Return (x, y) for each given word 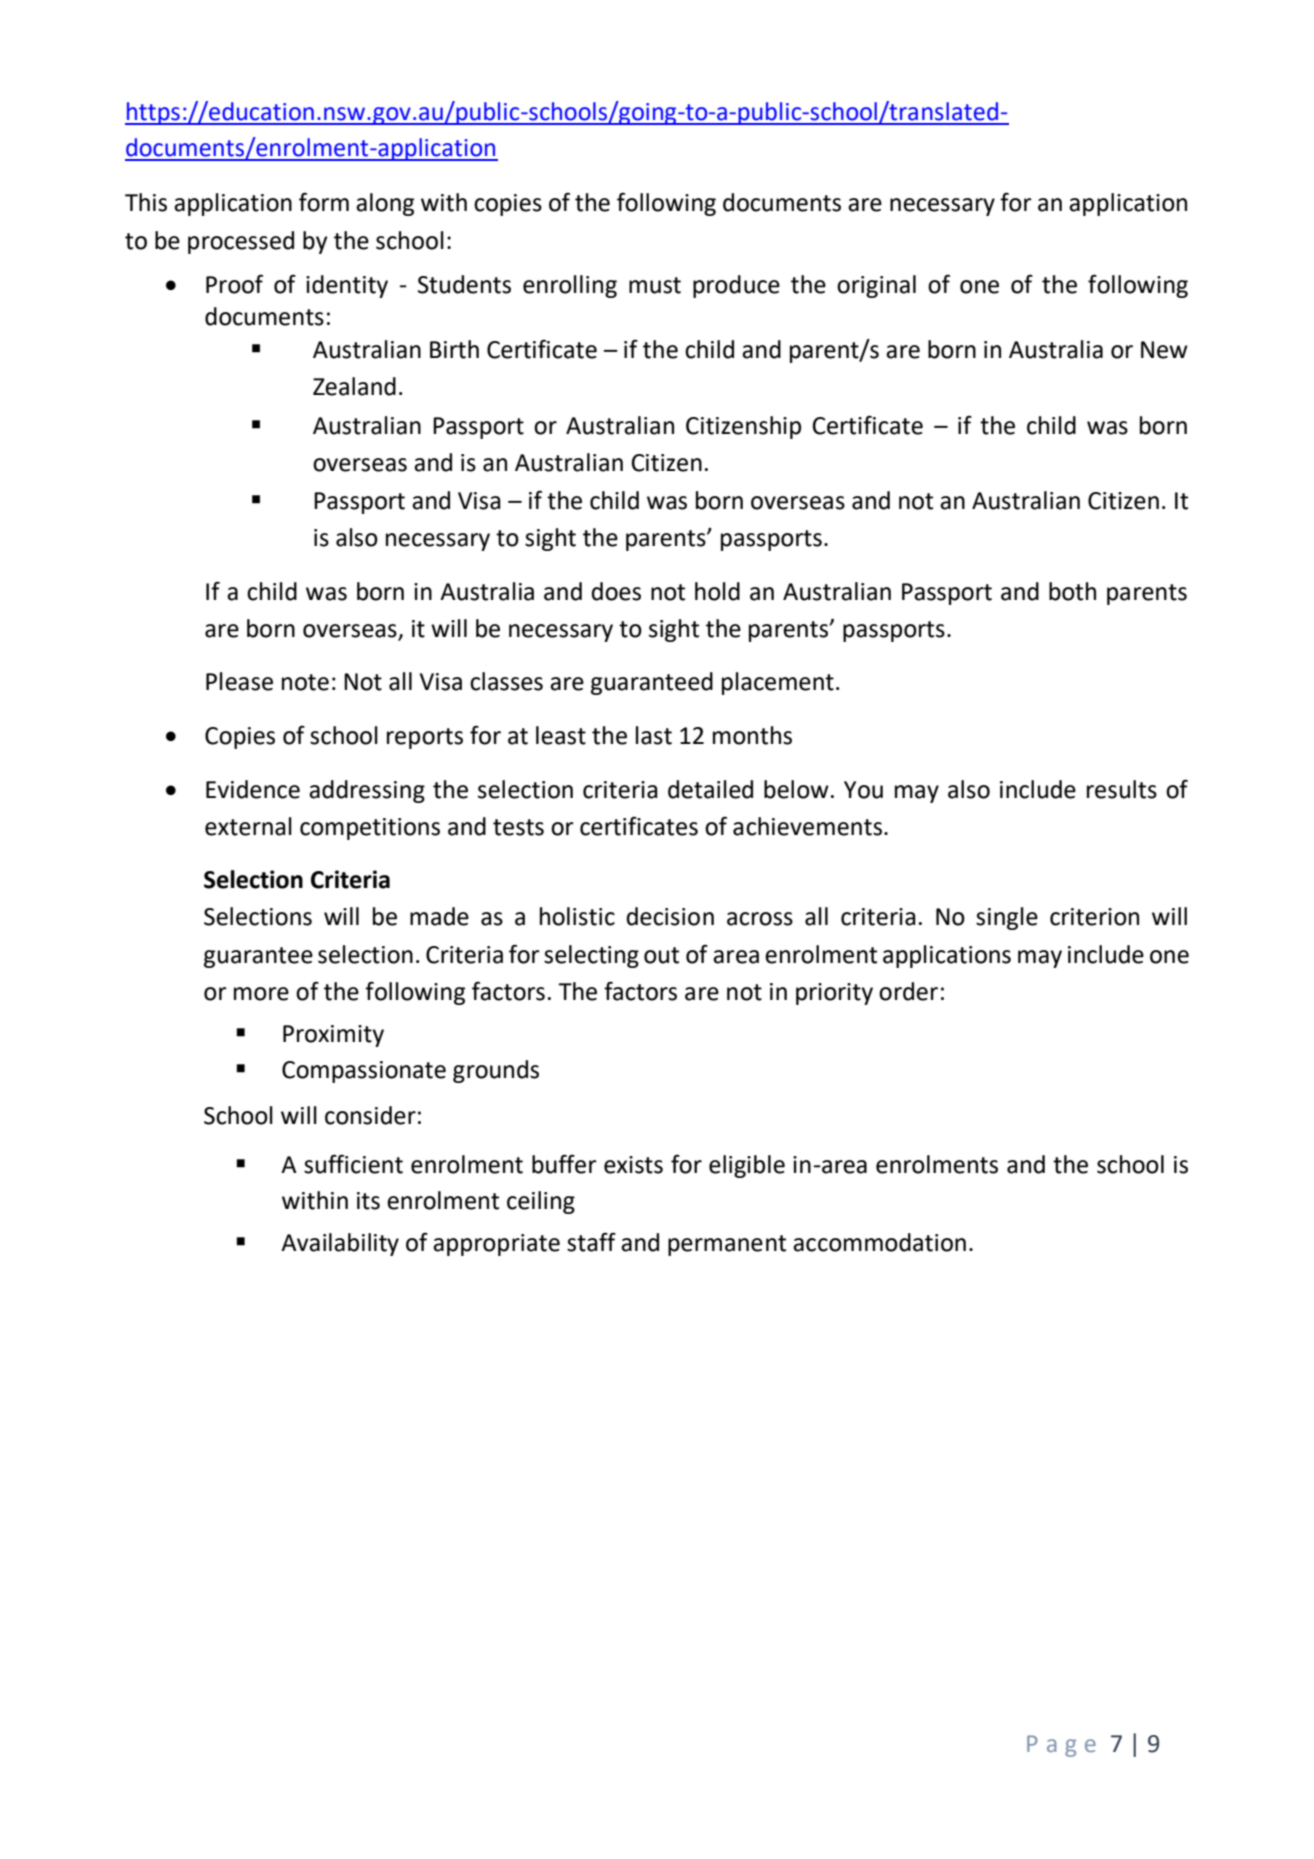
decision (670, 916)
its (368, 1201)
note (305, 682)
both (1072, 591)
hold (717, 591)
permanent (727, 1245)
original (876, 286)
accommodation (879, 1242)
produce (736, 286)
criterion (1094, 917)
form (324, 202)
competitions (370, 829)
